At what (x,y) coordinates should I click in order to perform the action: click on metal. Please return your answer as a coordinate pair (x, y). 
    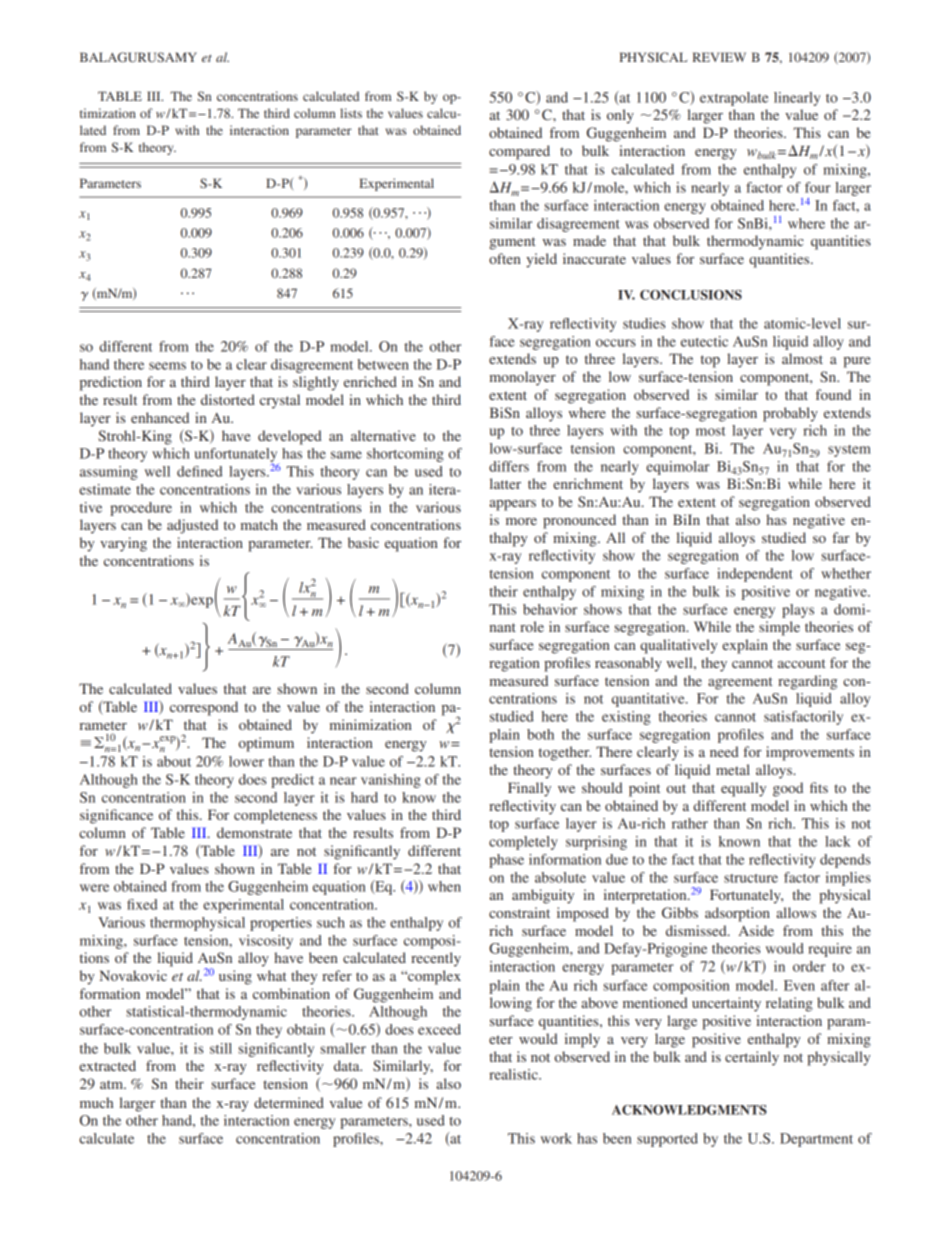
    Looking at the image, I should click on (733, 769).
